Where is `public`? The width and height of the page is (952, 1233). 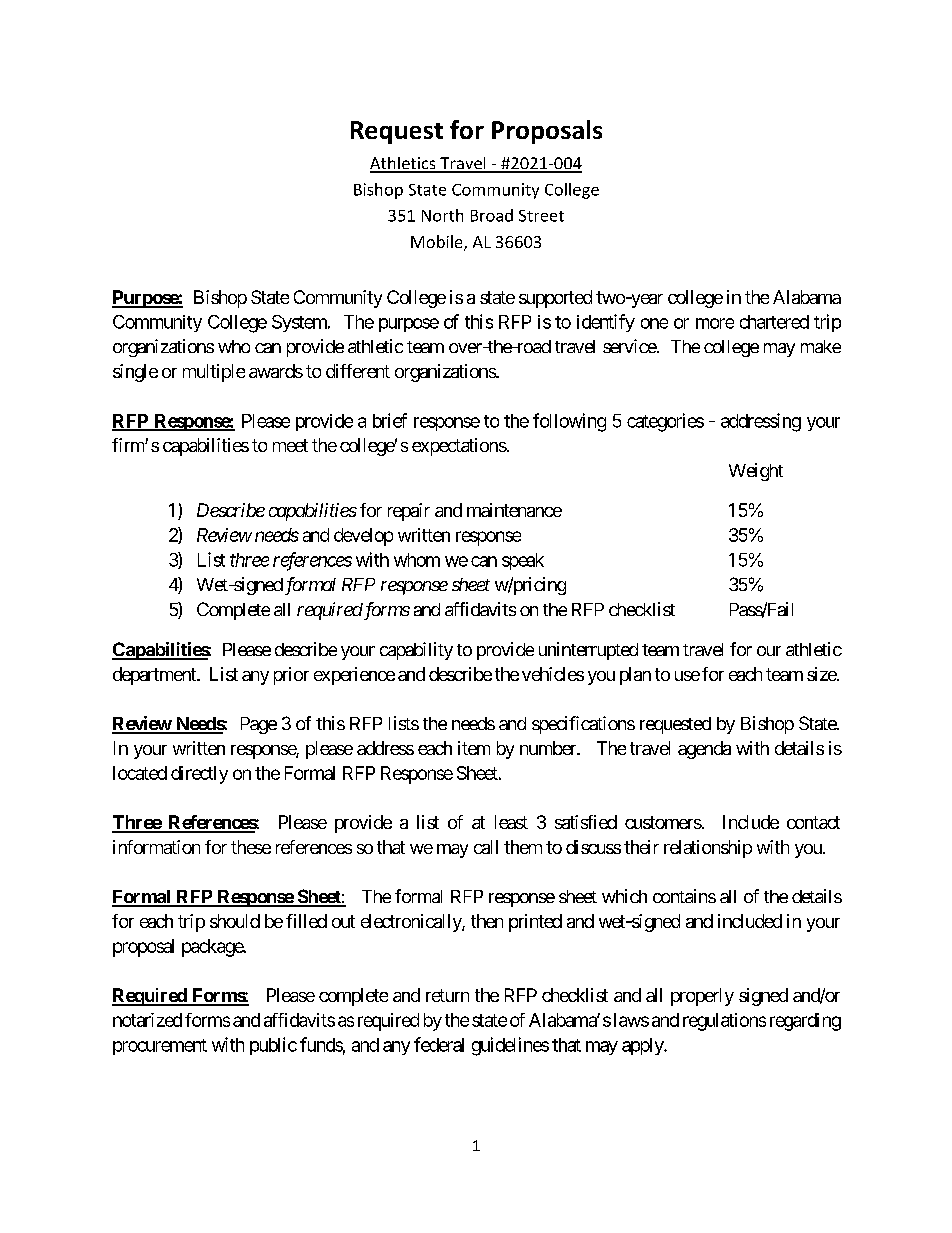
public is located at coordinates (273, 1046).
